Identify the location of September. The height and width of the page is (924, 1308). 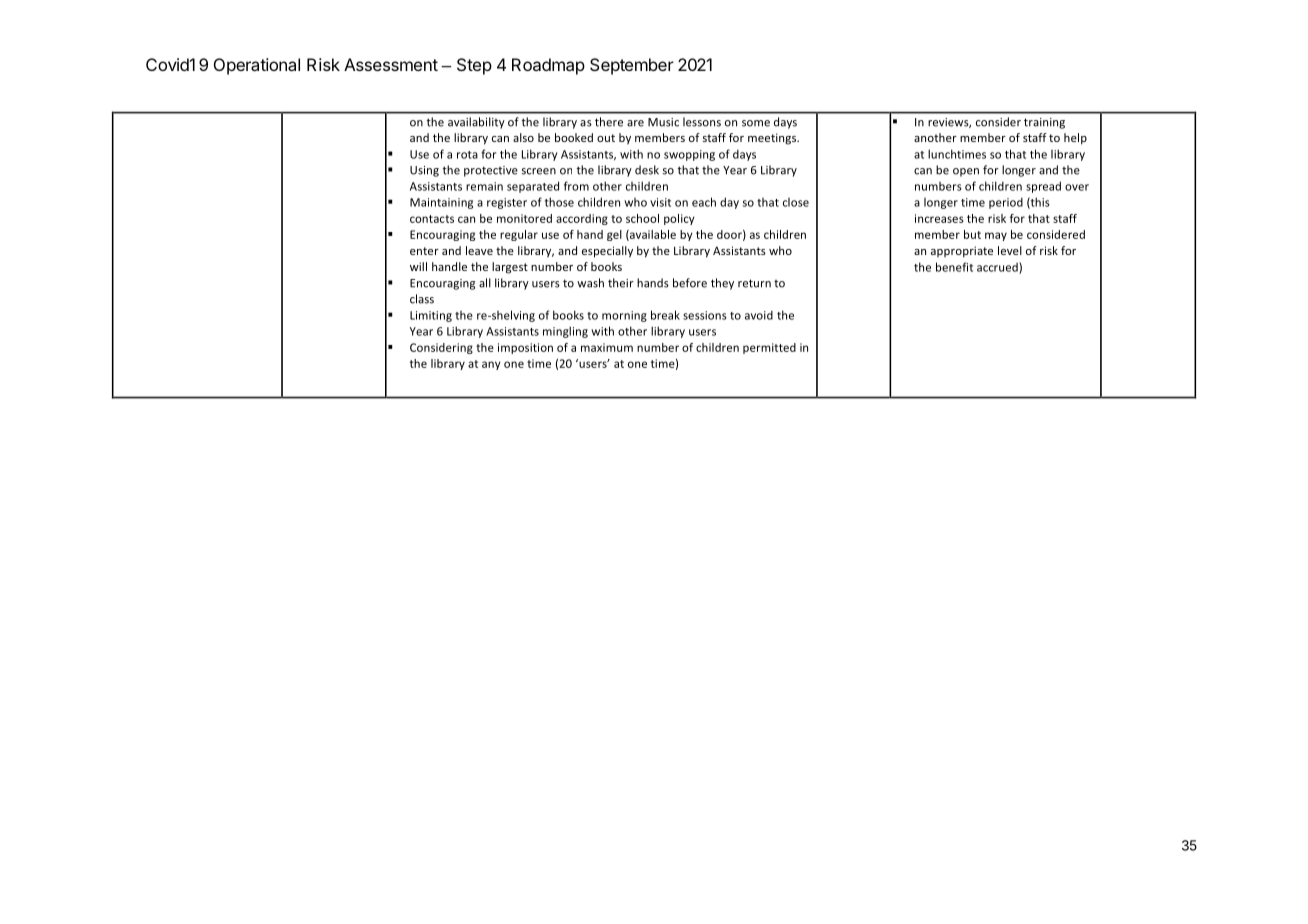
(632, 66).
